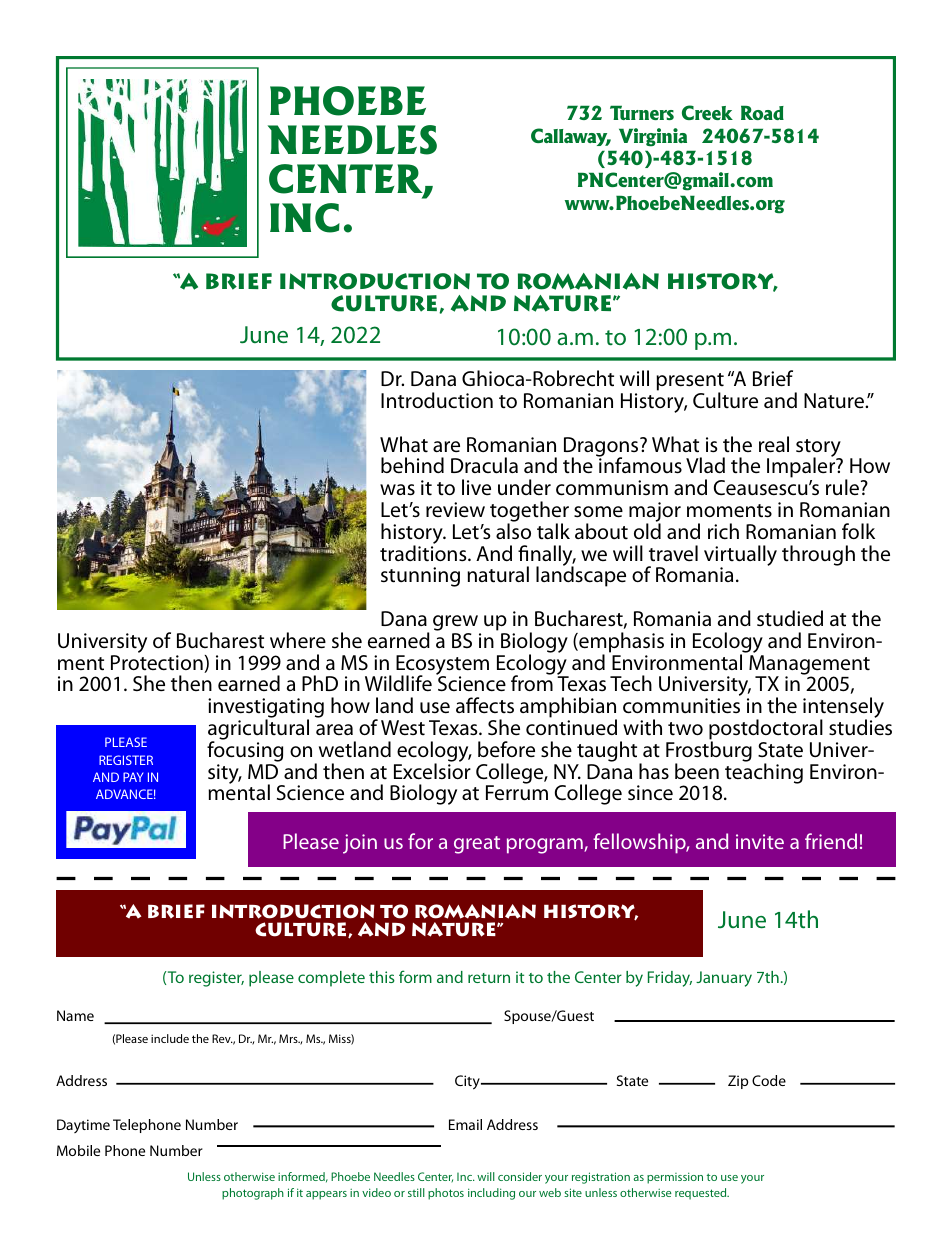 The height and width of the image is (1233, 952). What do you see at coordinates (653, 137) in the image?
I see `Virginia` at bounding box center [653, 137].
